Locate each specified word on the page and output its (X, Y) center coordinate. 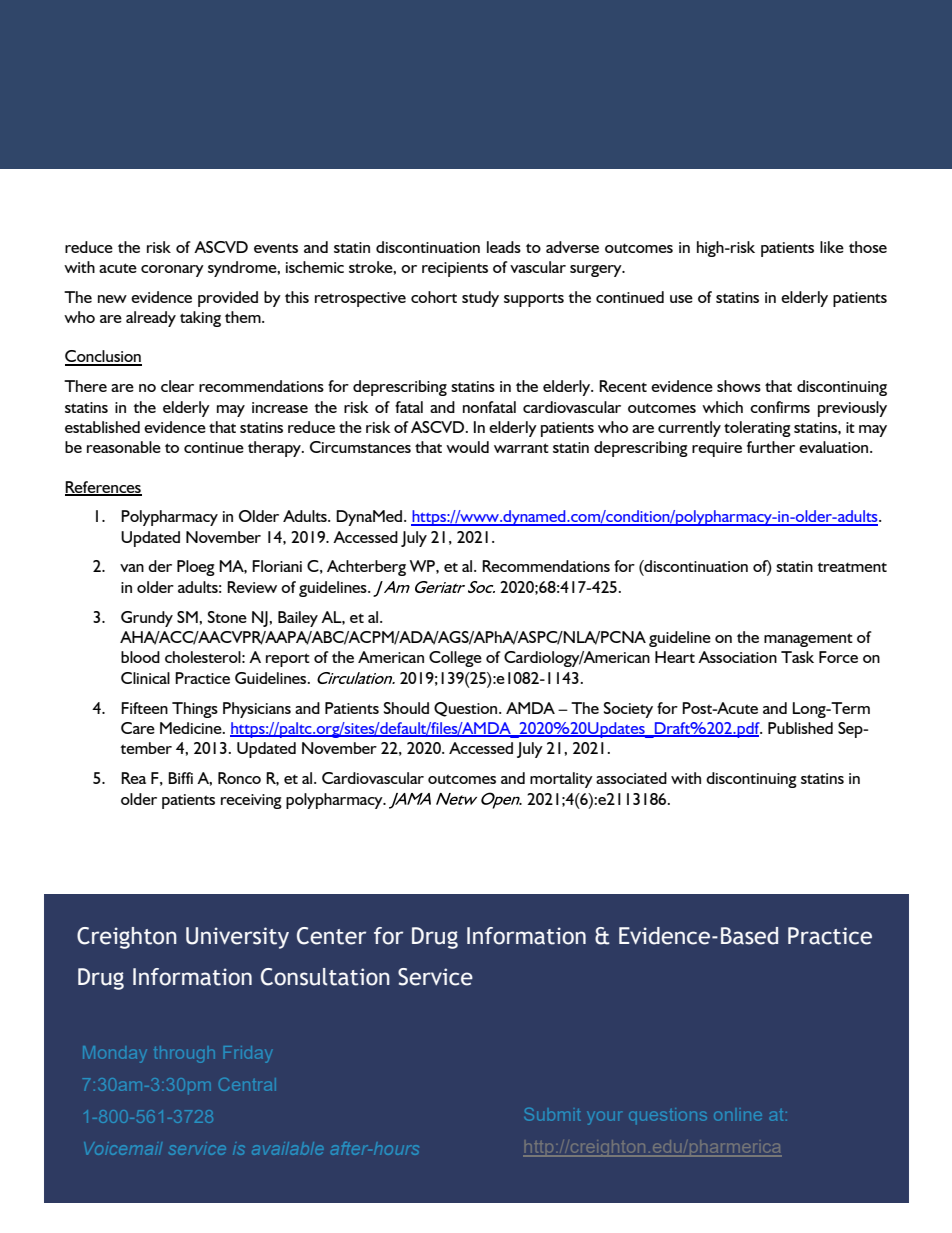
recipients (455, 269)
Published (800, 728)
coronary (172, 271)
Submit (552, 1114)
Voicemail (123, 1148)
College (455, 659)
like (832, 247)
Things (195, 710)
